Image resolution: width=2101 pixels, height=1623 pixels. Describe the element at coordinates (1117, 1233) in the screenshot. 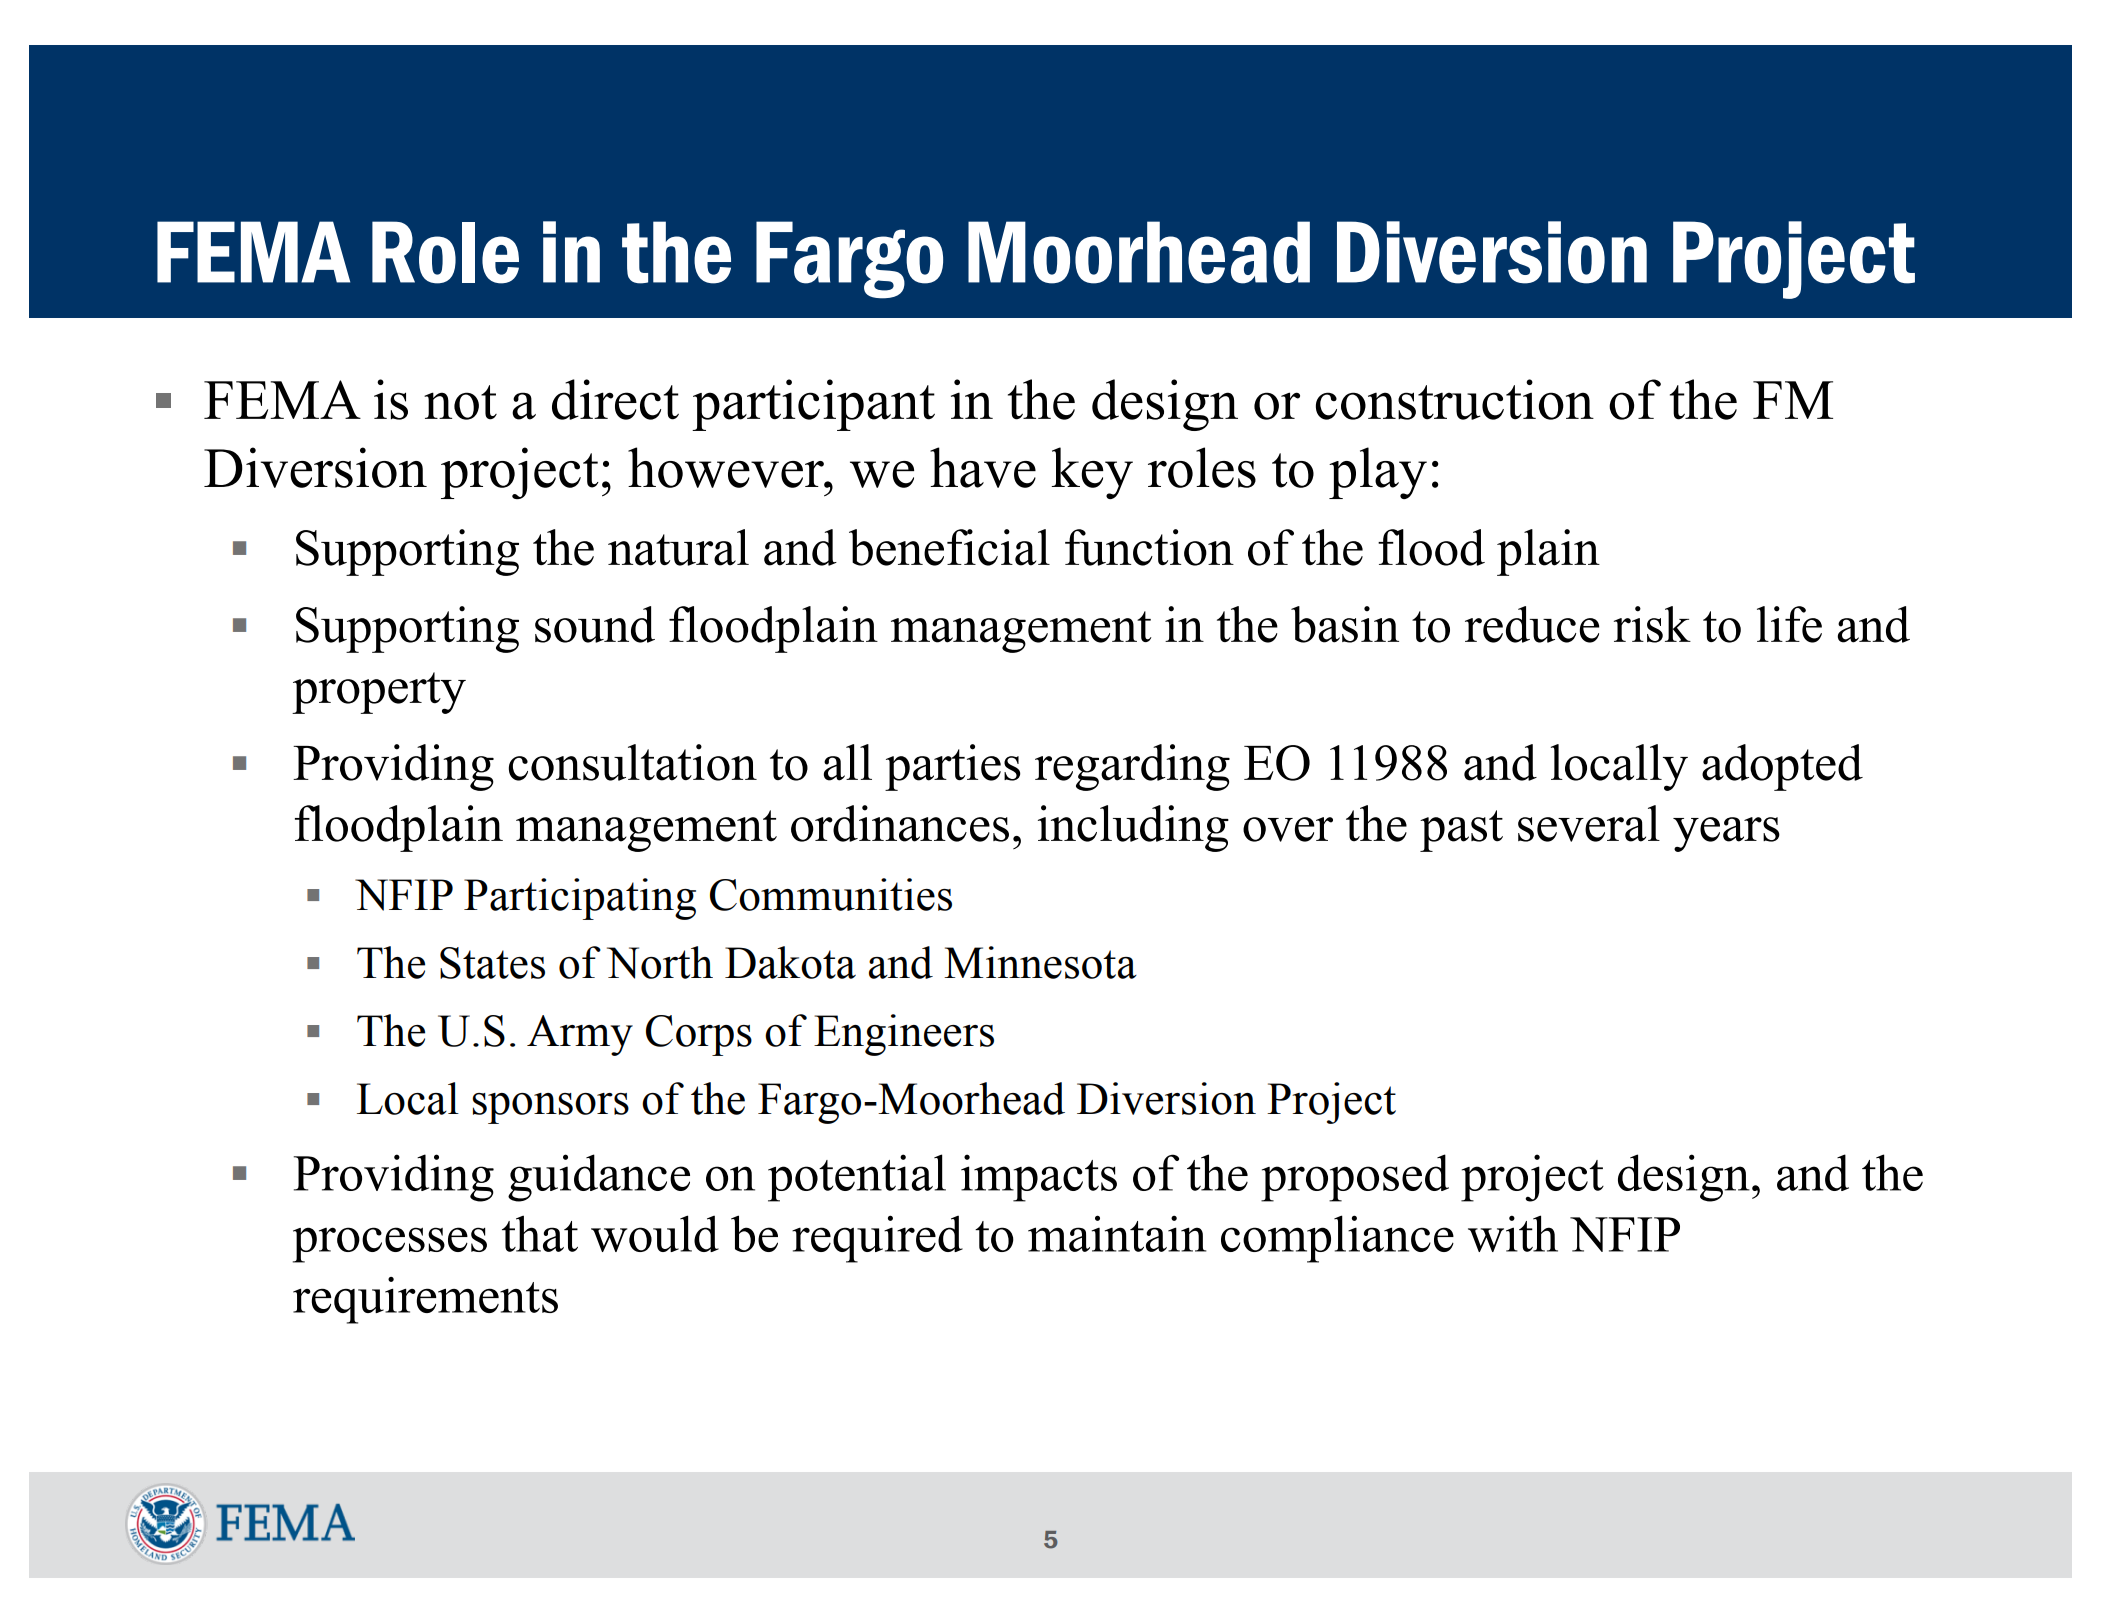

I see `maintain` at that location.
